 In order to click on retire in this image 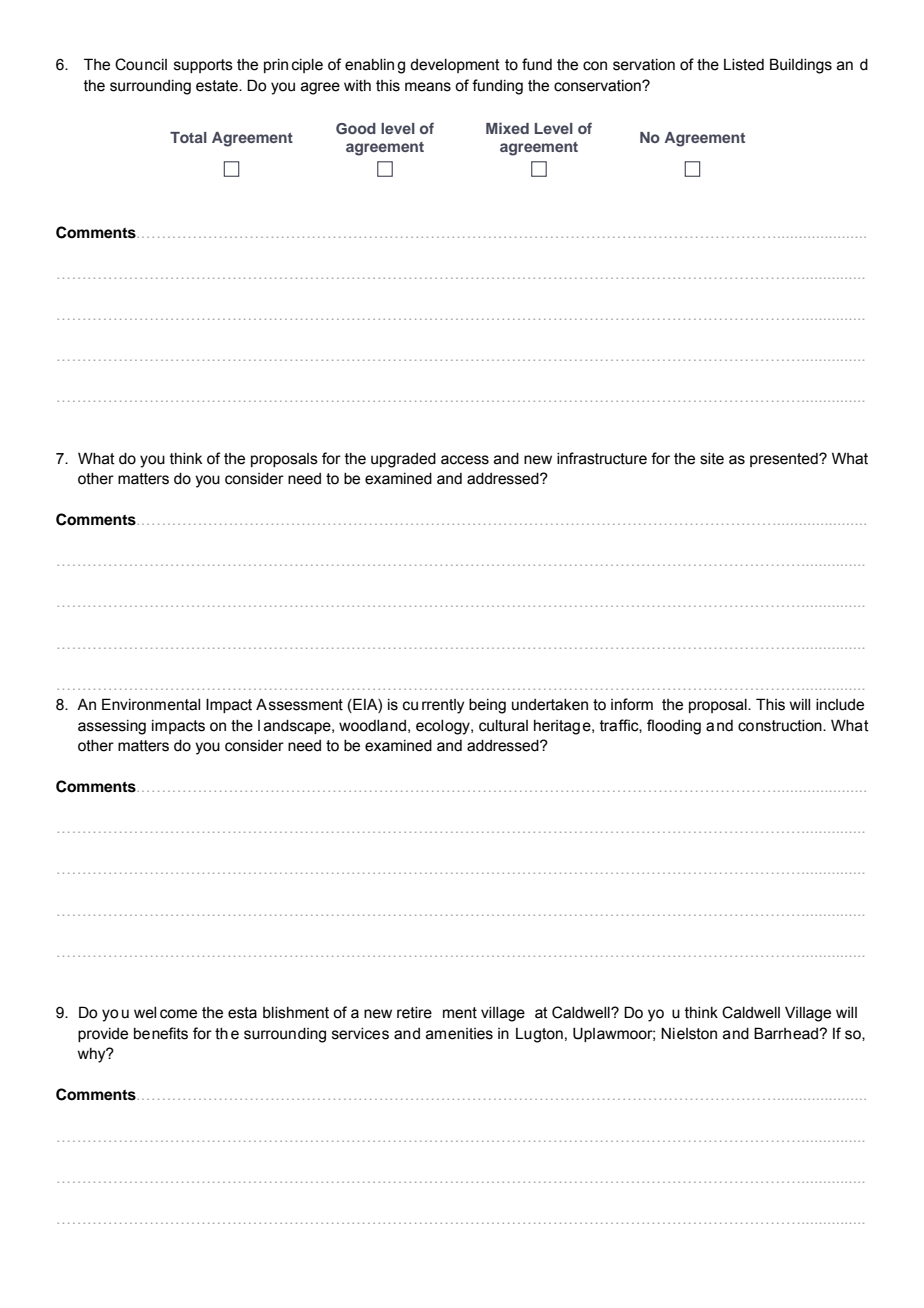, I will do `click(414, 1013)`.
